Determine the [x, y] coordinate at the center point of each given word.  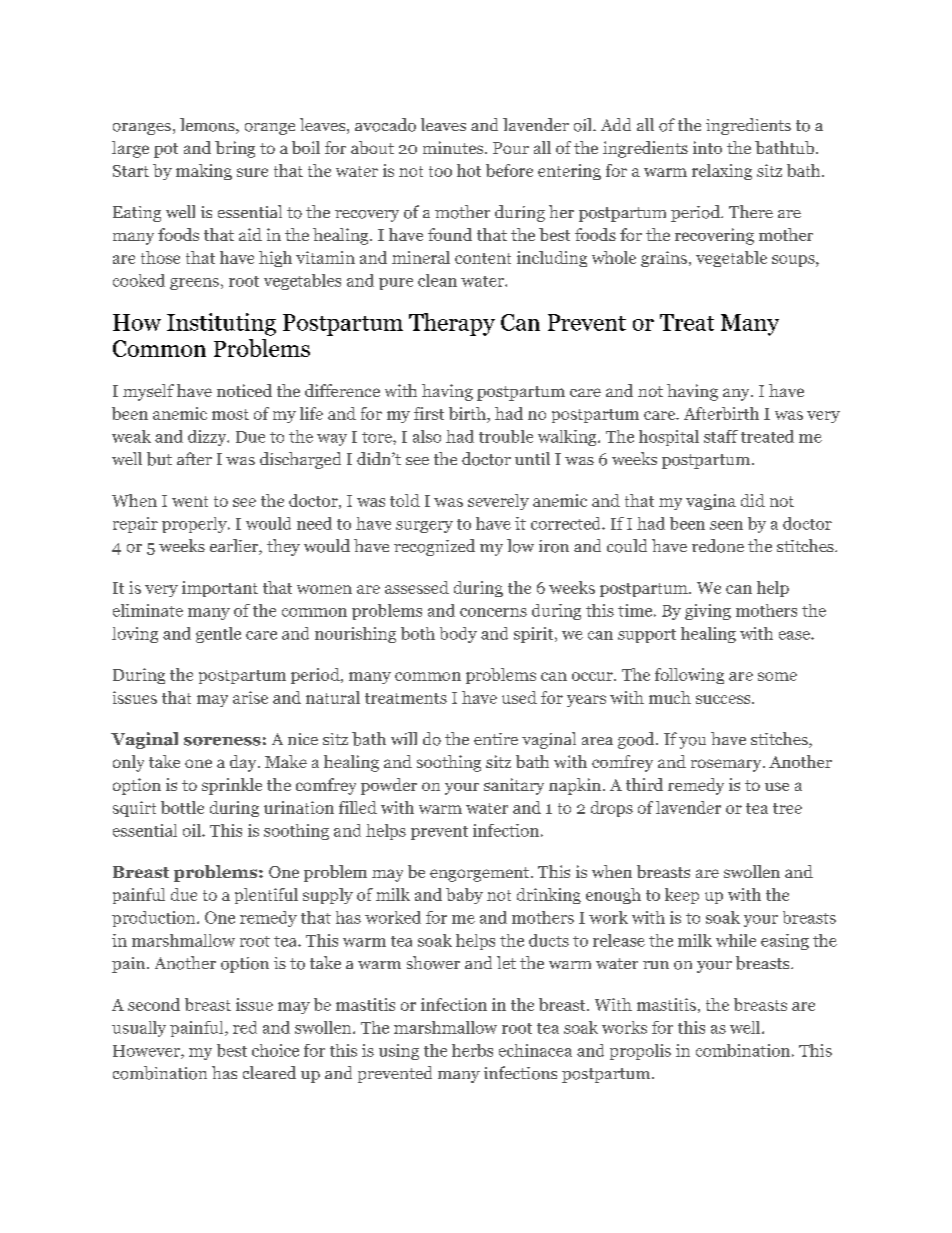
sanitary [514, 786]
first [429, 413]
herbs [472, 1050]
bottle [182, 807]
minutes [454, 147]
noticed [244, 390]
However [147, 1052]
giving [708, 612]
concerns [493, 612]
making [204, 172]
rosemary [727, 765]
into [707, 147]
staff [721, 436]
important [220, 589]
